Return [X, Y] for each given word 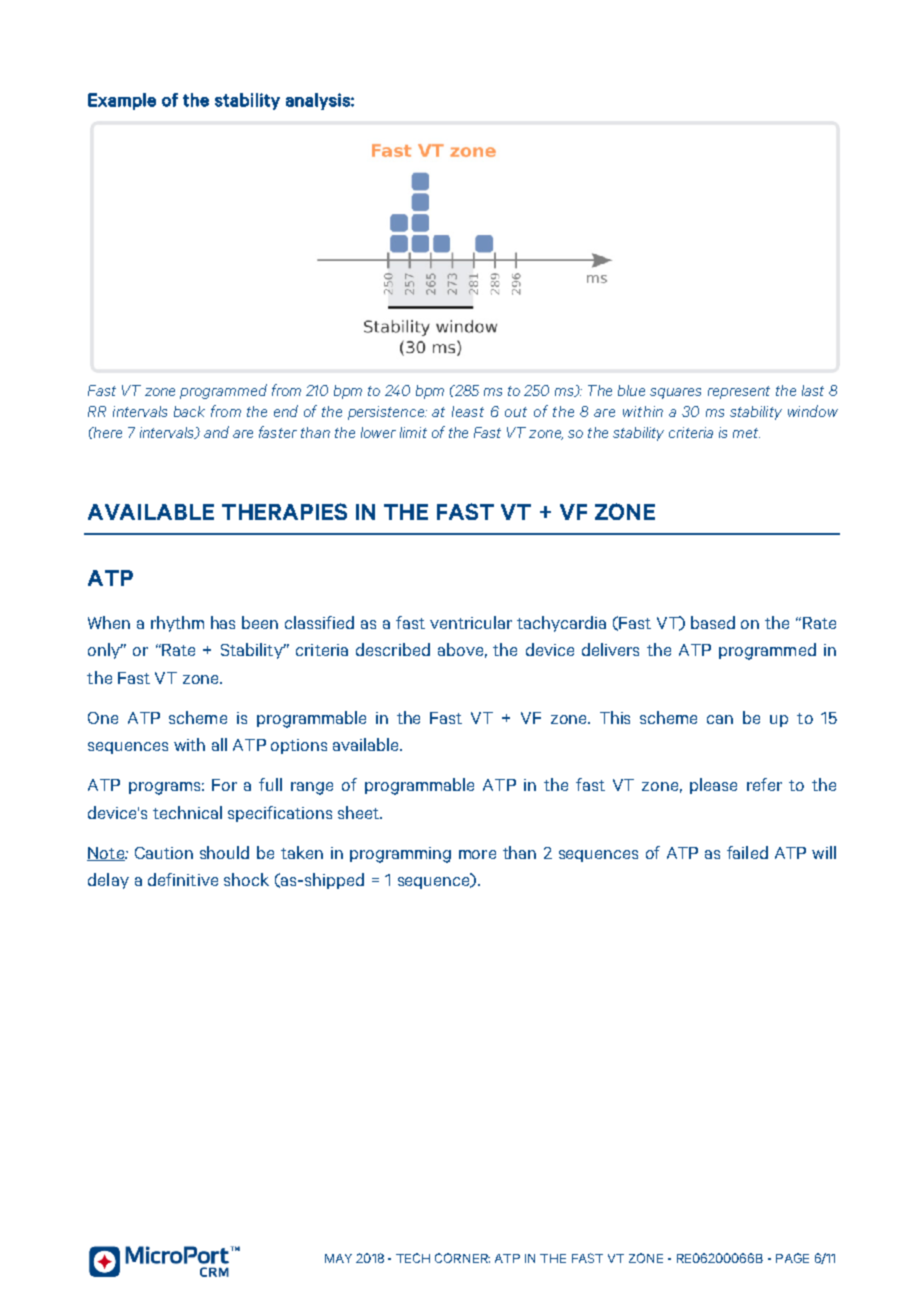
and [216, 432]
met [746, 433]
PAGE [792, 1258]
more [477, 854]
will [824, 852]
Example [122, 101]
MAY [338, 1258]
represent [739, 392]
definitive [183, 879]
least [468, 411]
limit [413, 432]
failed [747, 852]
